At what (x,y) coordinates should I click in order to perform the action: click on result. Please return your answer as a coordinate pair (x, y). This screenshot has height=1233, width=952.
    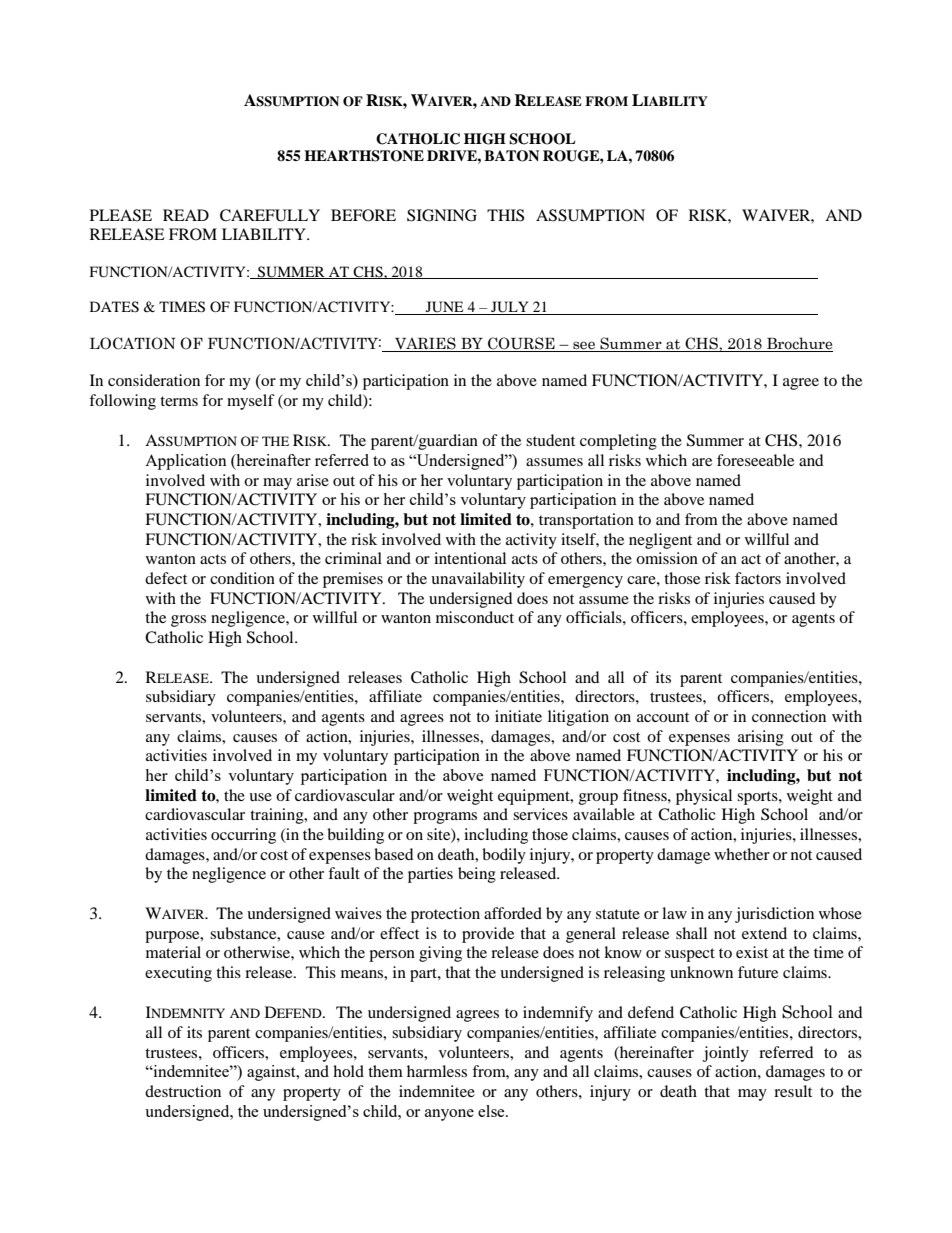
    Looking at the image, I should click on (793, 1091).
